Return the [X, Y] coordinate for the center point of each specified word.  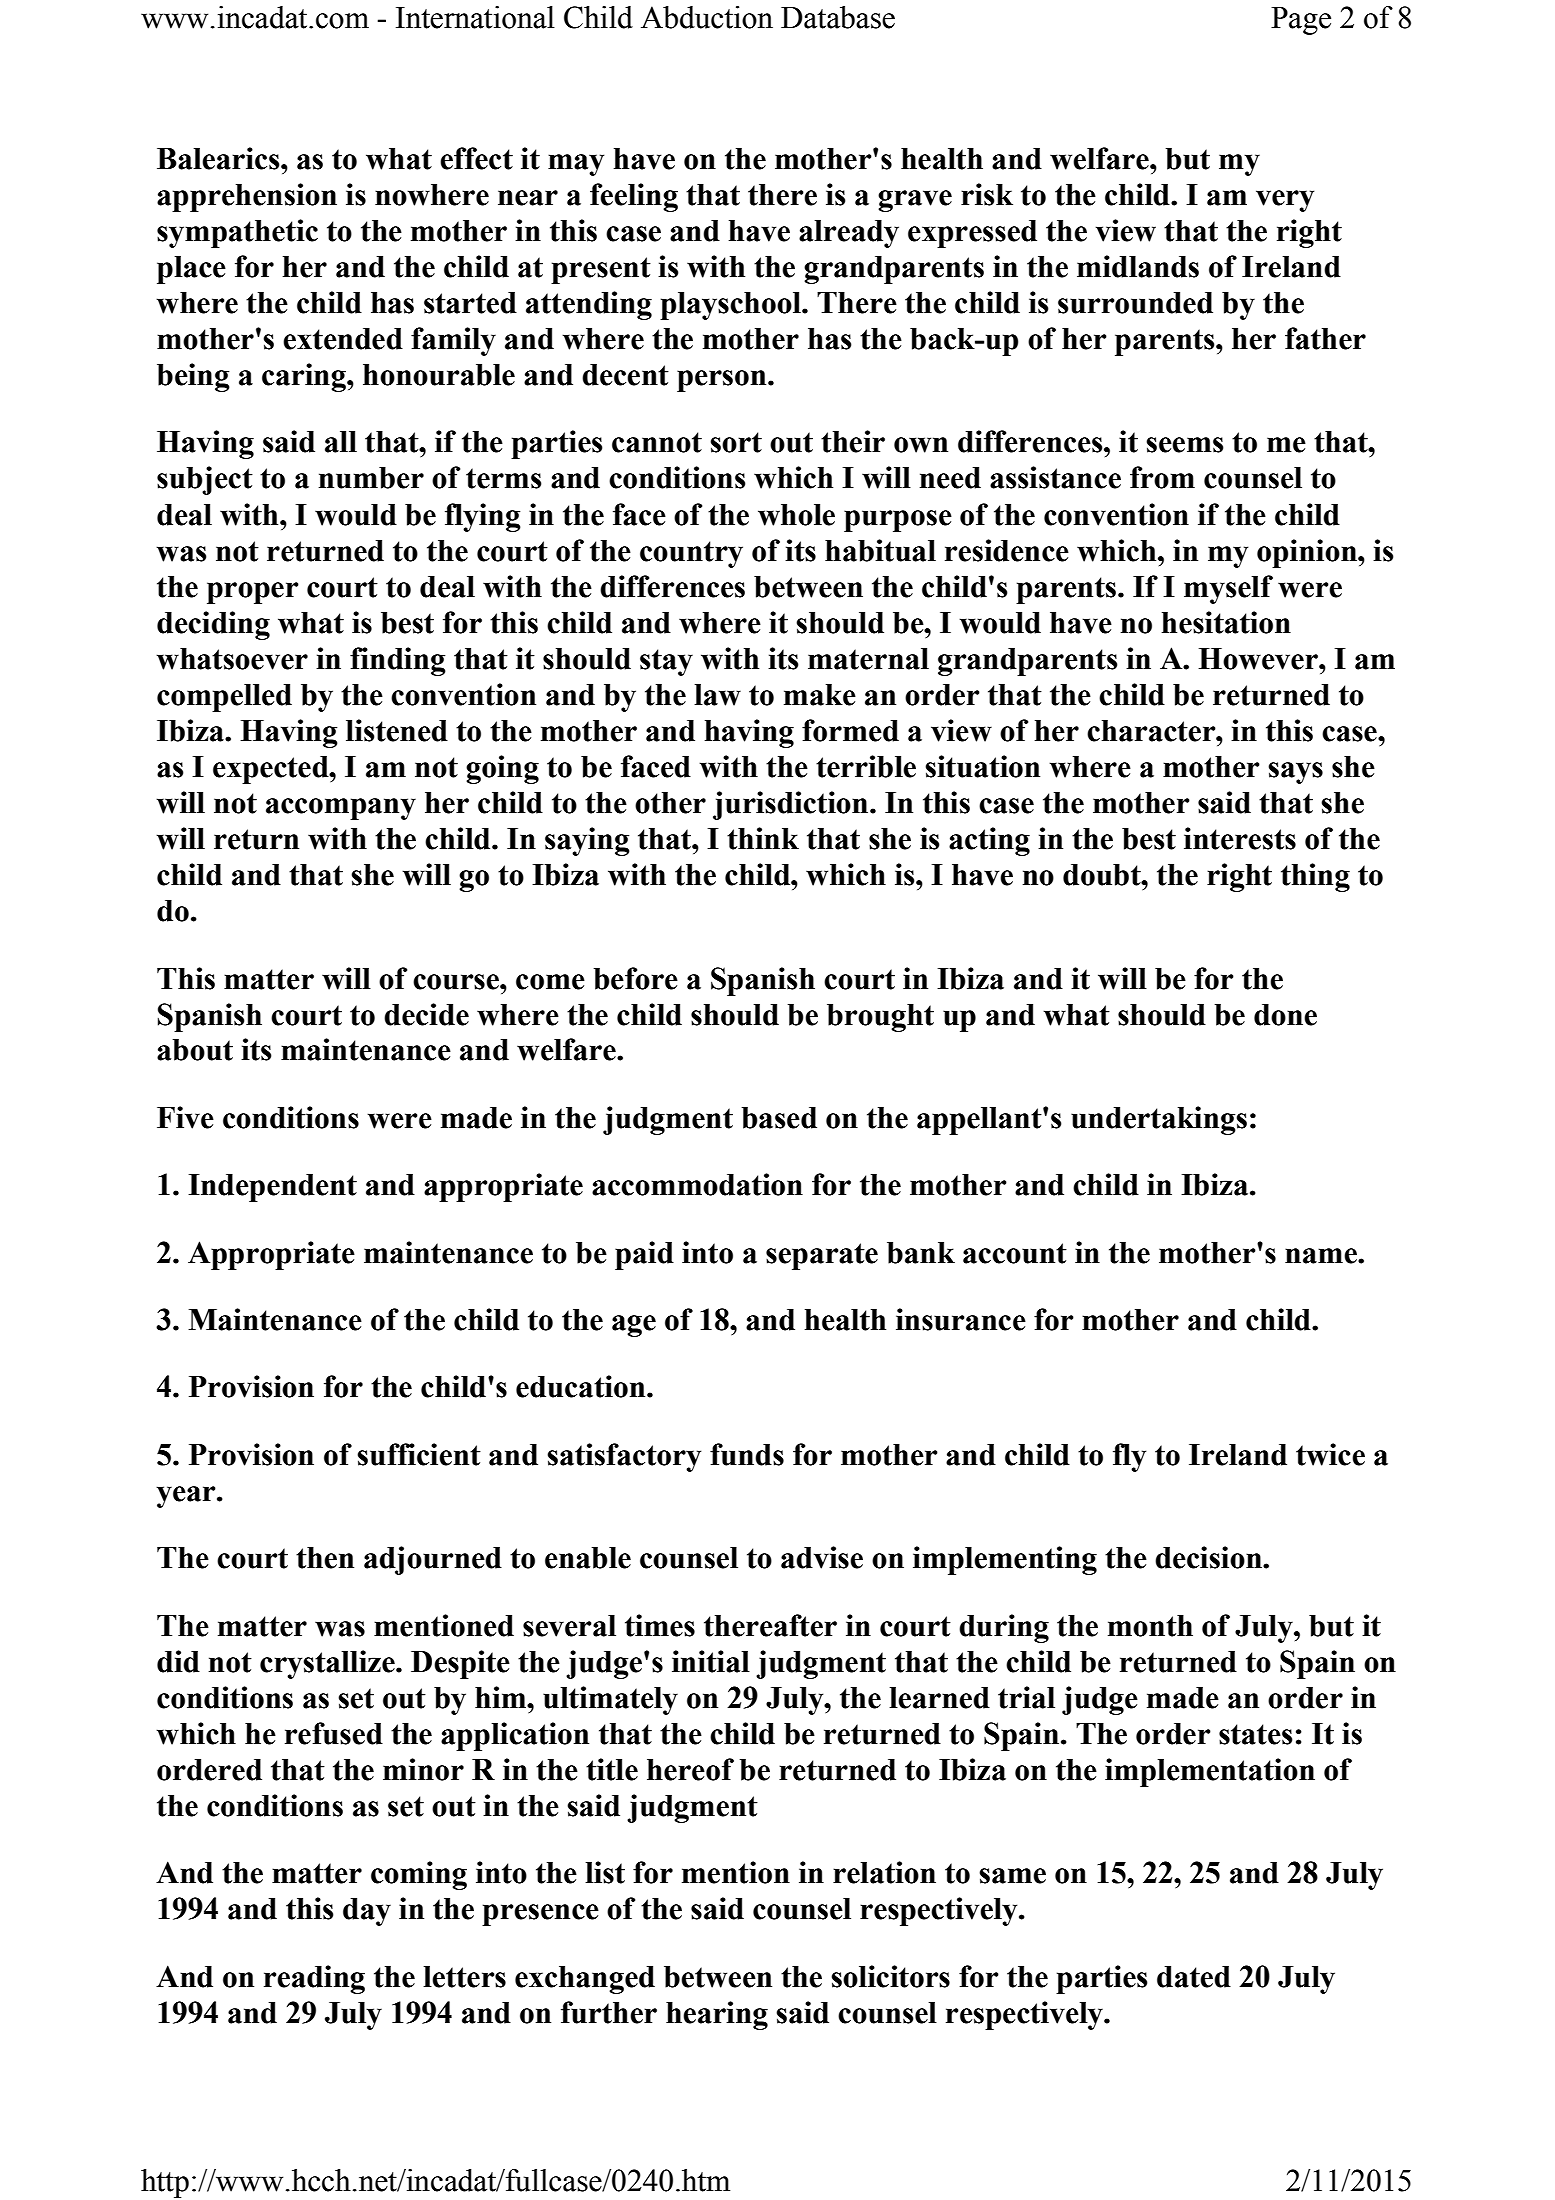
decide [426, 1014]
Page [1301, 21]
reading [314, 1979]
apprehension [247, 197]
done [1285, 1015]
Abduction [707, 17]
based [779, 1118]
